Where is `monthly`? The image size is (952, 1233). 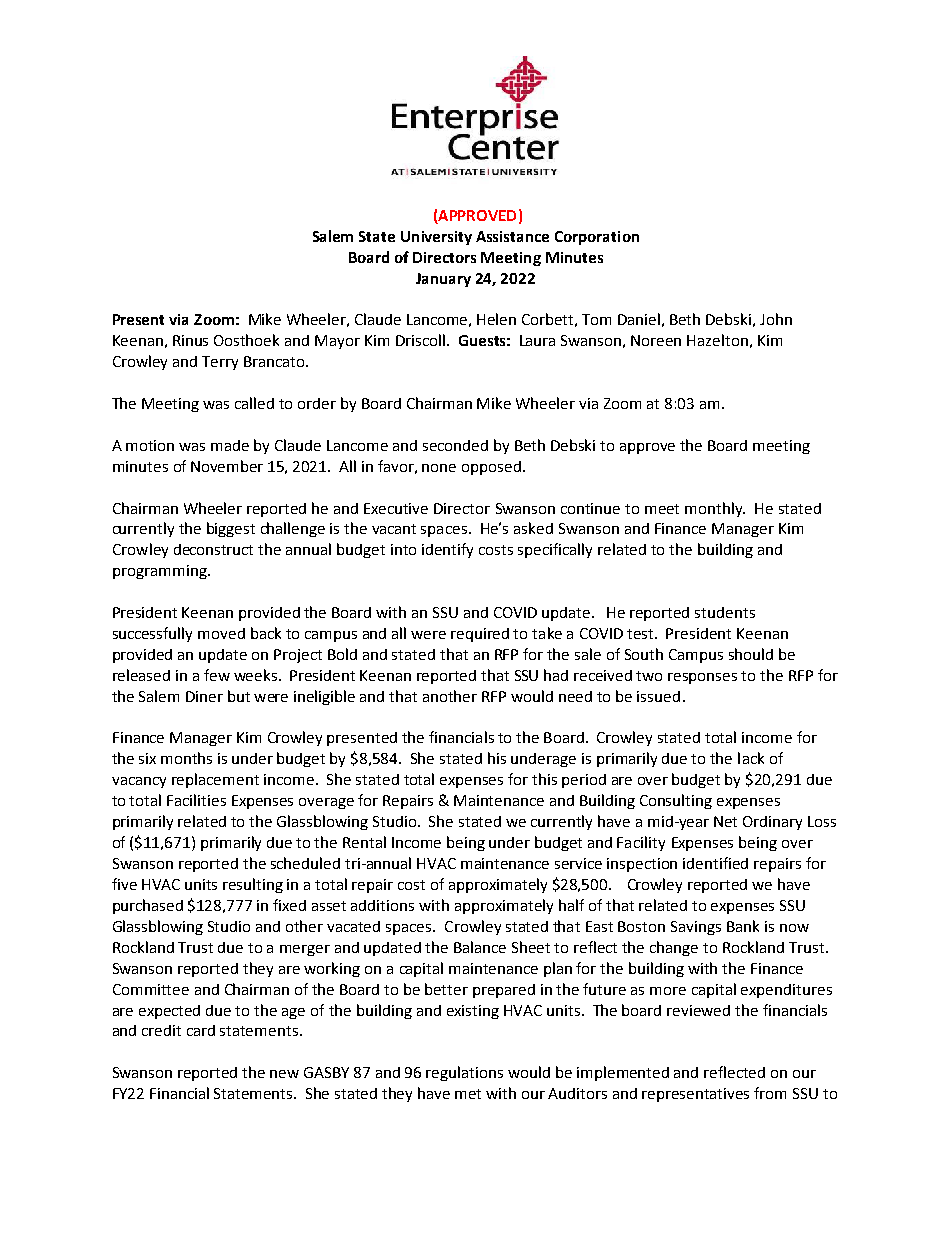 monthly is located at coordinates (715, 509).
